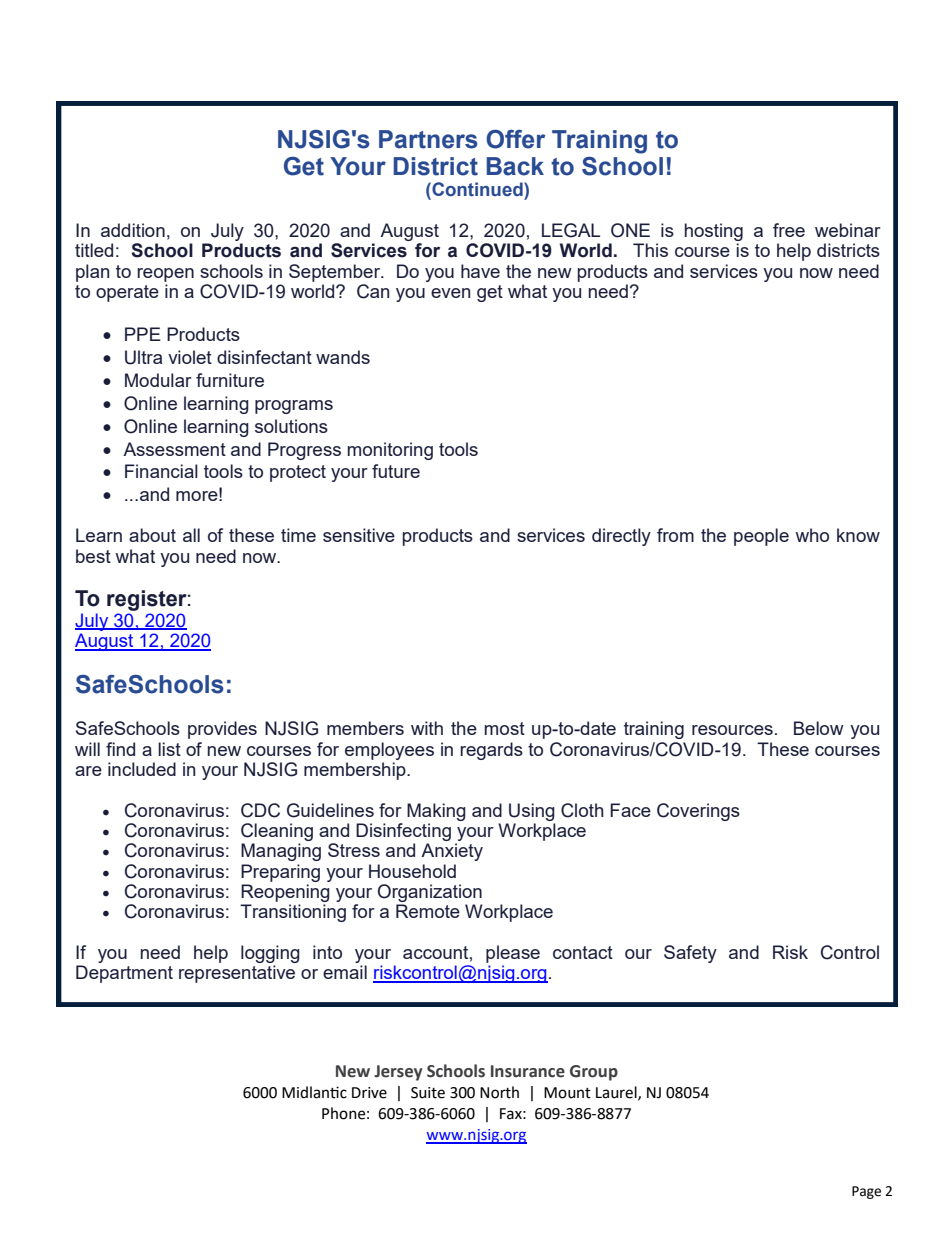  What do you see at coordinates (174, 449) in the screenshot?
I see `Assessment` at bounding box center [174, 449].
